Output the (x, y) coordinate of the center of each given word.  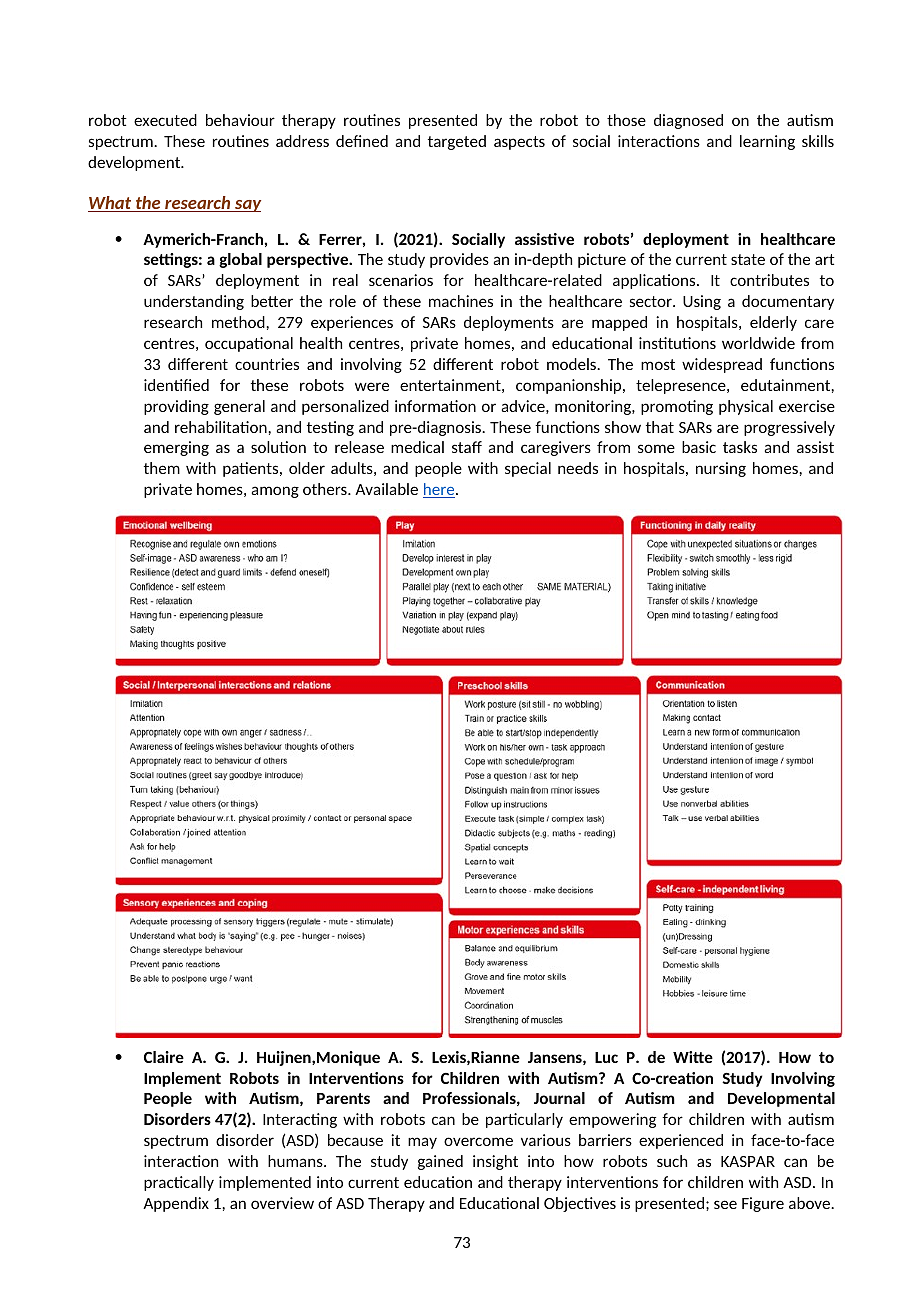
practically (179, 1183)
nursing (721, 469)
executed (165, 120)
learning (767, 142)
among (275, 492)
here (440, 490)
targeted (457, 142)
